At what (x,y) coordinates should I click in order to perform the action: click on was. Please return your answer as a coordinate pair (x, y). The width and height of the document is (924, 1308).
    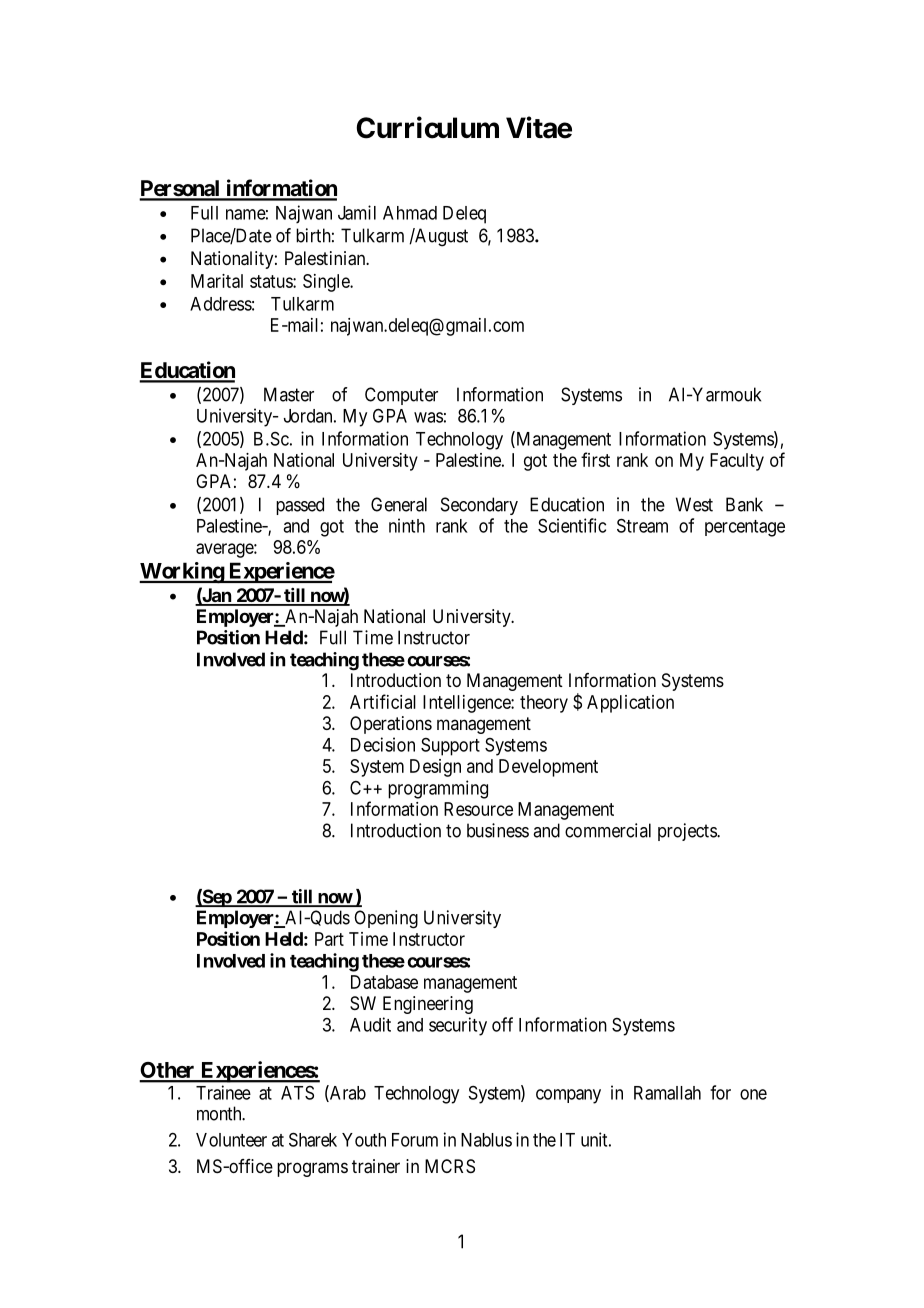
    Looking at the image, I should click on (428, 417).
